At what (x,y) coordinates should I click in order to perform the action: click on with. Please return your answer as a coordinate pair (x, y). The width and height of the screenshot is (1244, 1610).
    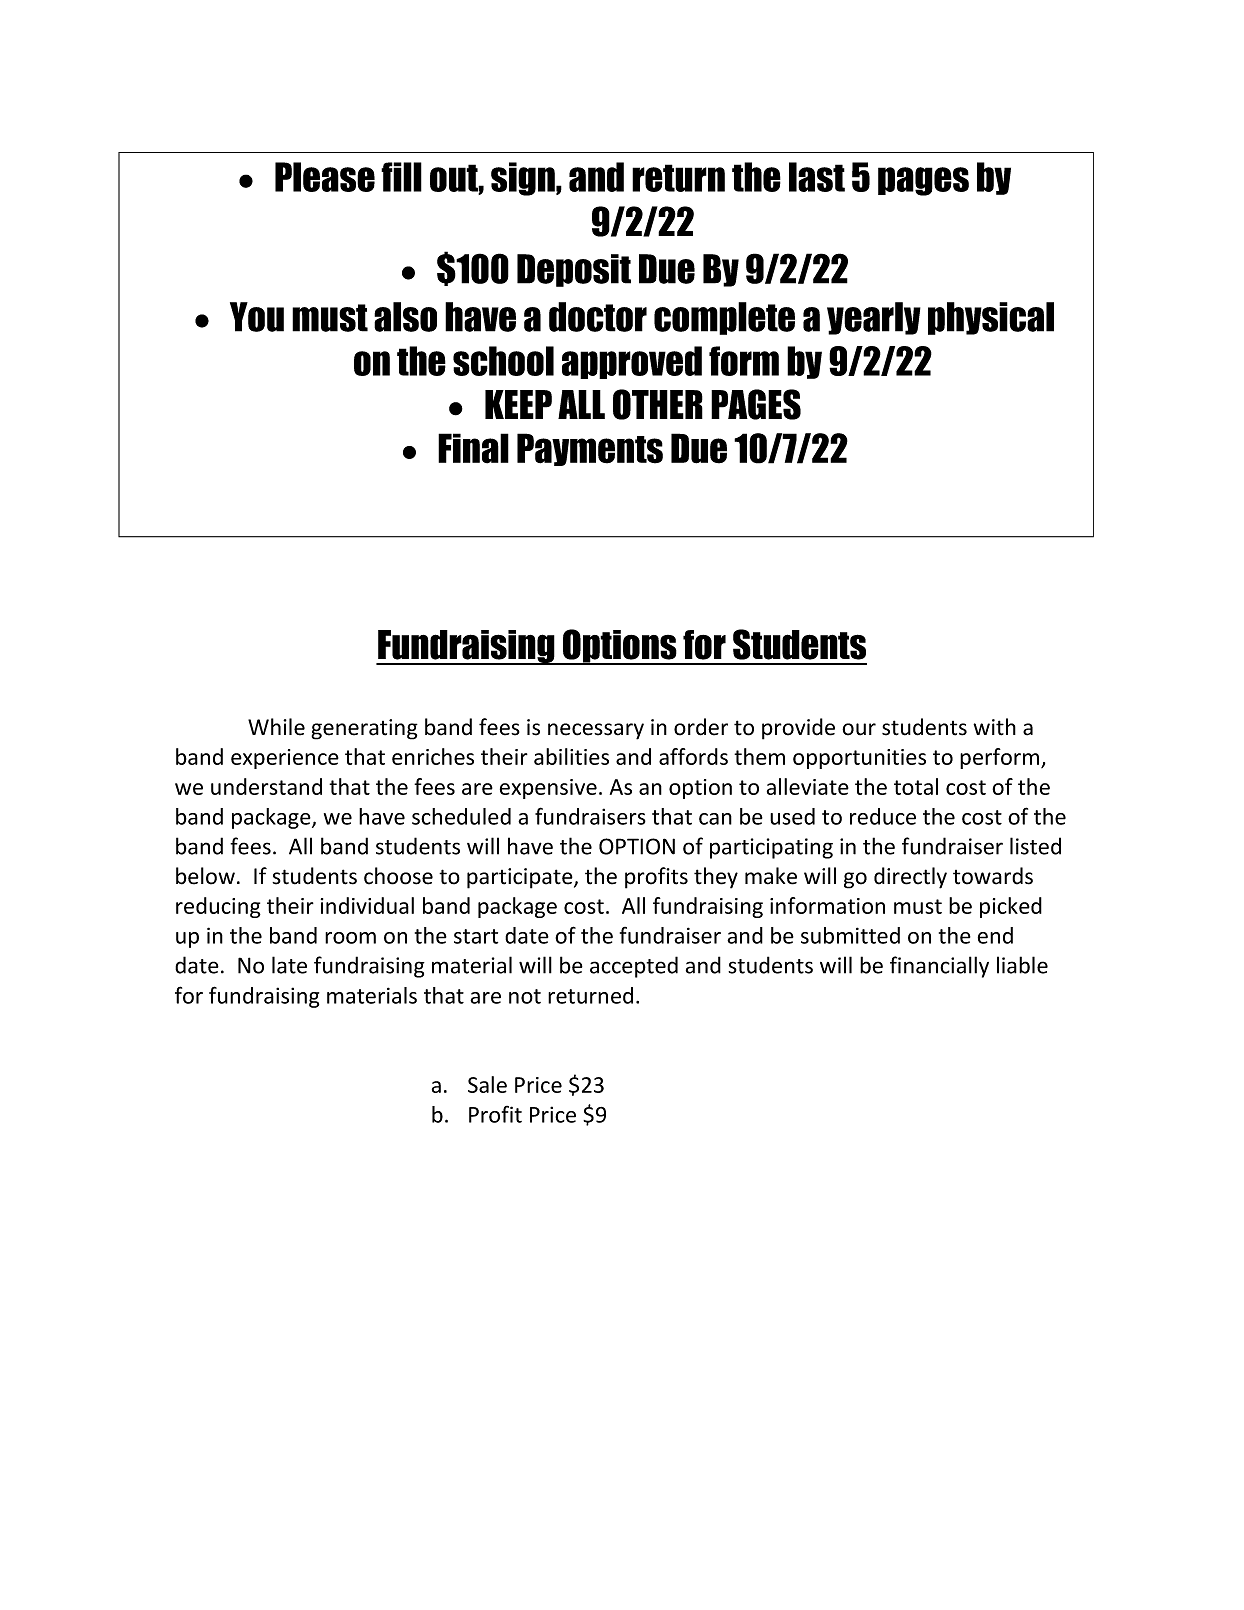
    Looking at the image, I should click on (994, 727).
